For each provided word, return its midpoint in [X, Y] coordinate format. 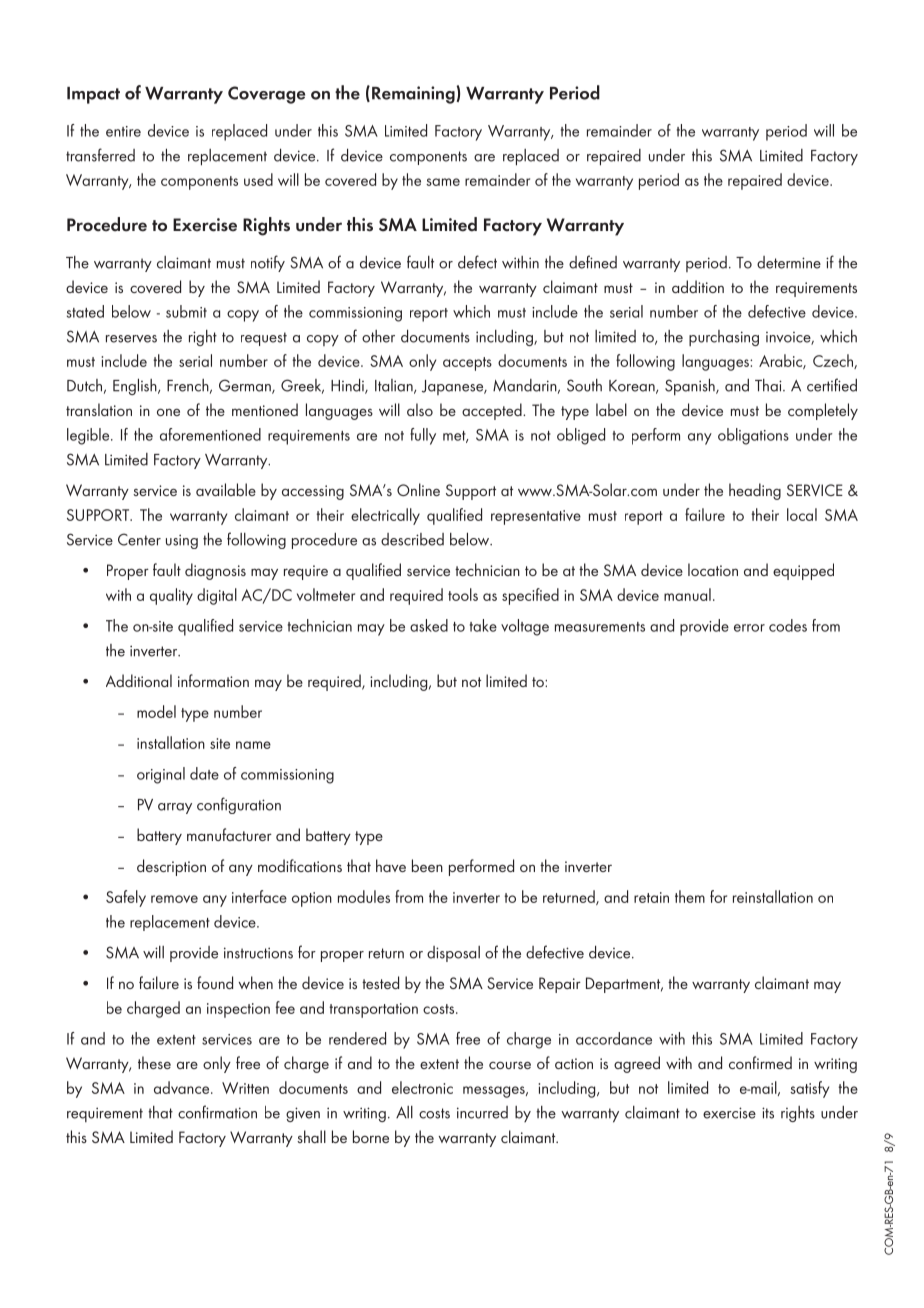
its [768, 1113]
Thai [769, 385]
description [171, 867]
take [483, 625]
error [749, 628]
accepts [467, 364]
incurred [482, 1112]
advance [183, 1087]
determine [789, 262]
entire [123, 131]
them [690, 896]
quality [171, 596]
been [427, 865]
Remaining [413, 95]
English [136, 386]
